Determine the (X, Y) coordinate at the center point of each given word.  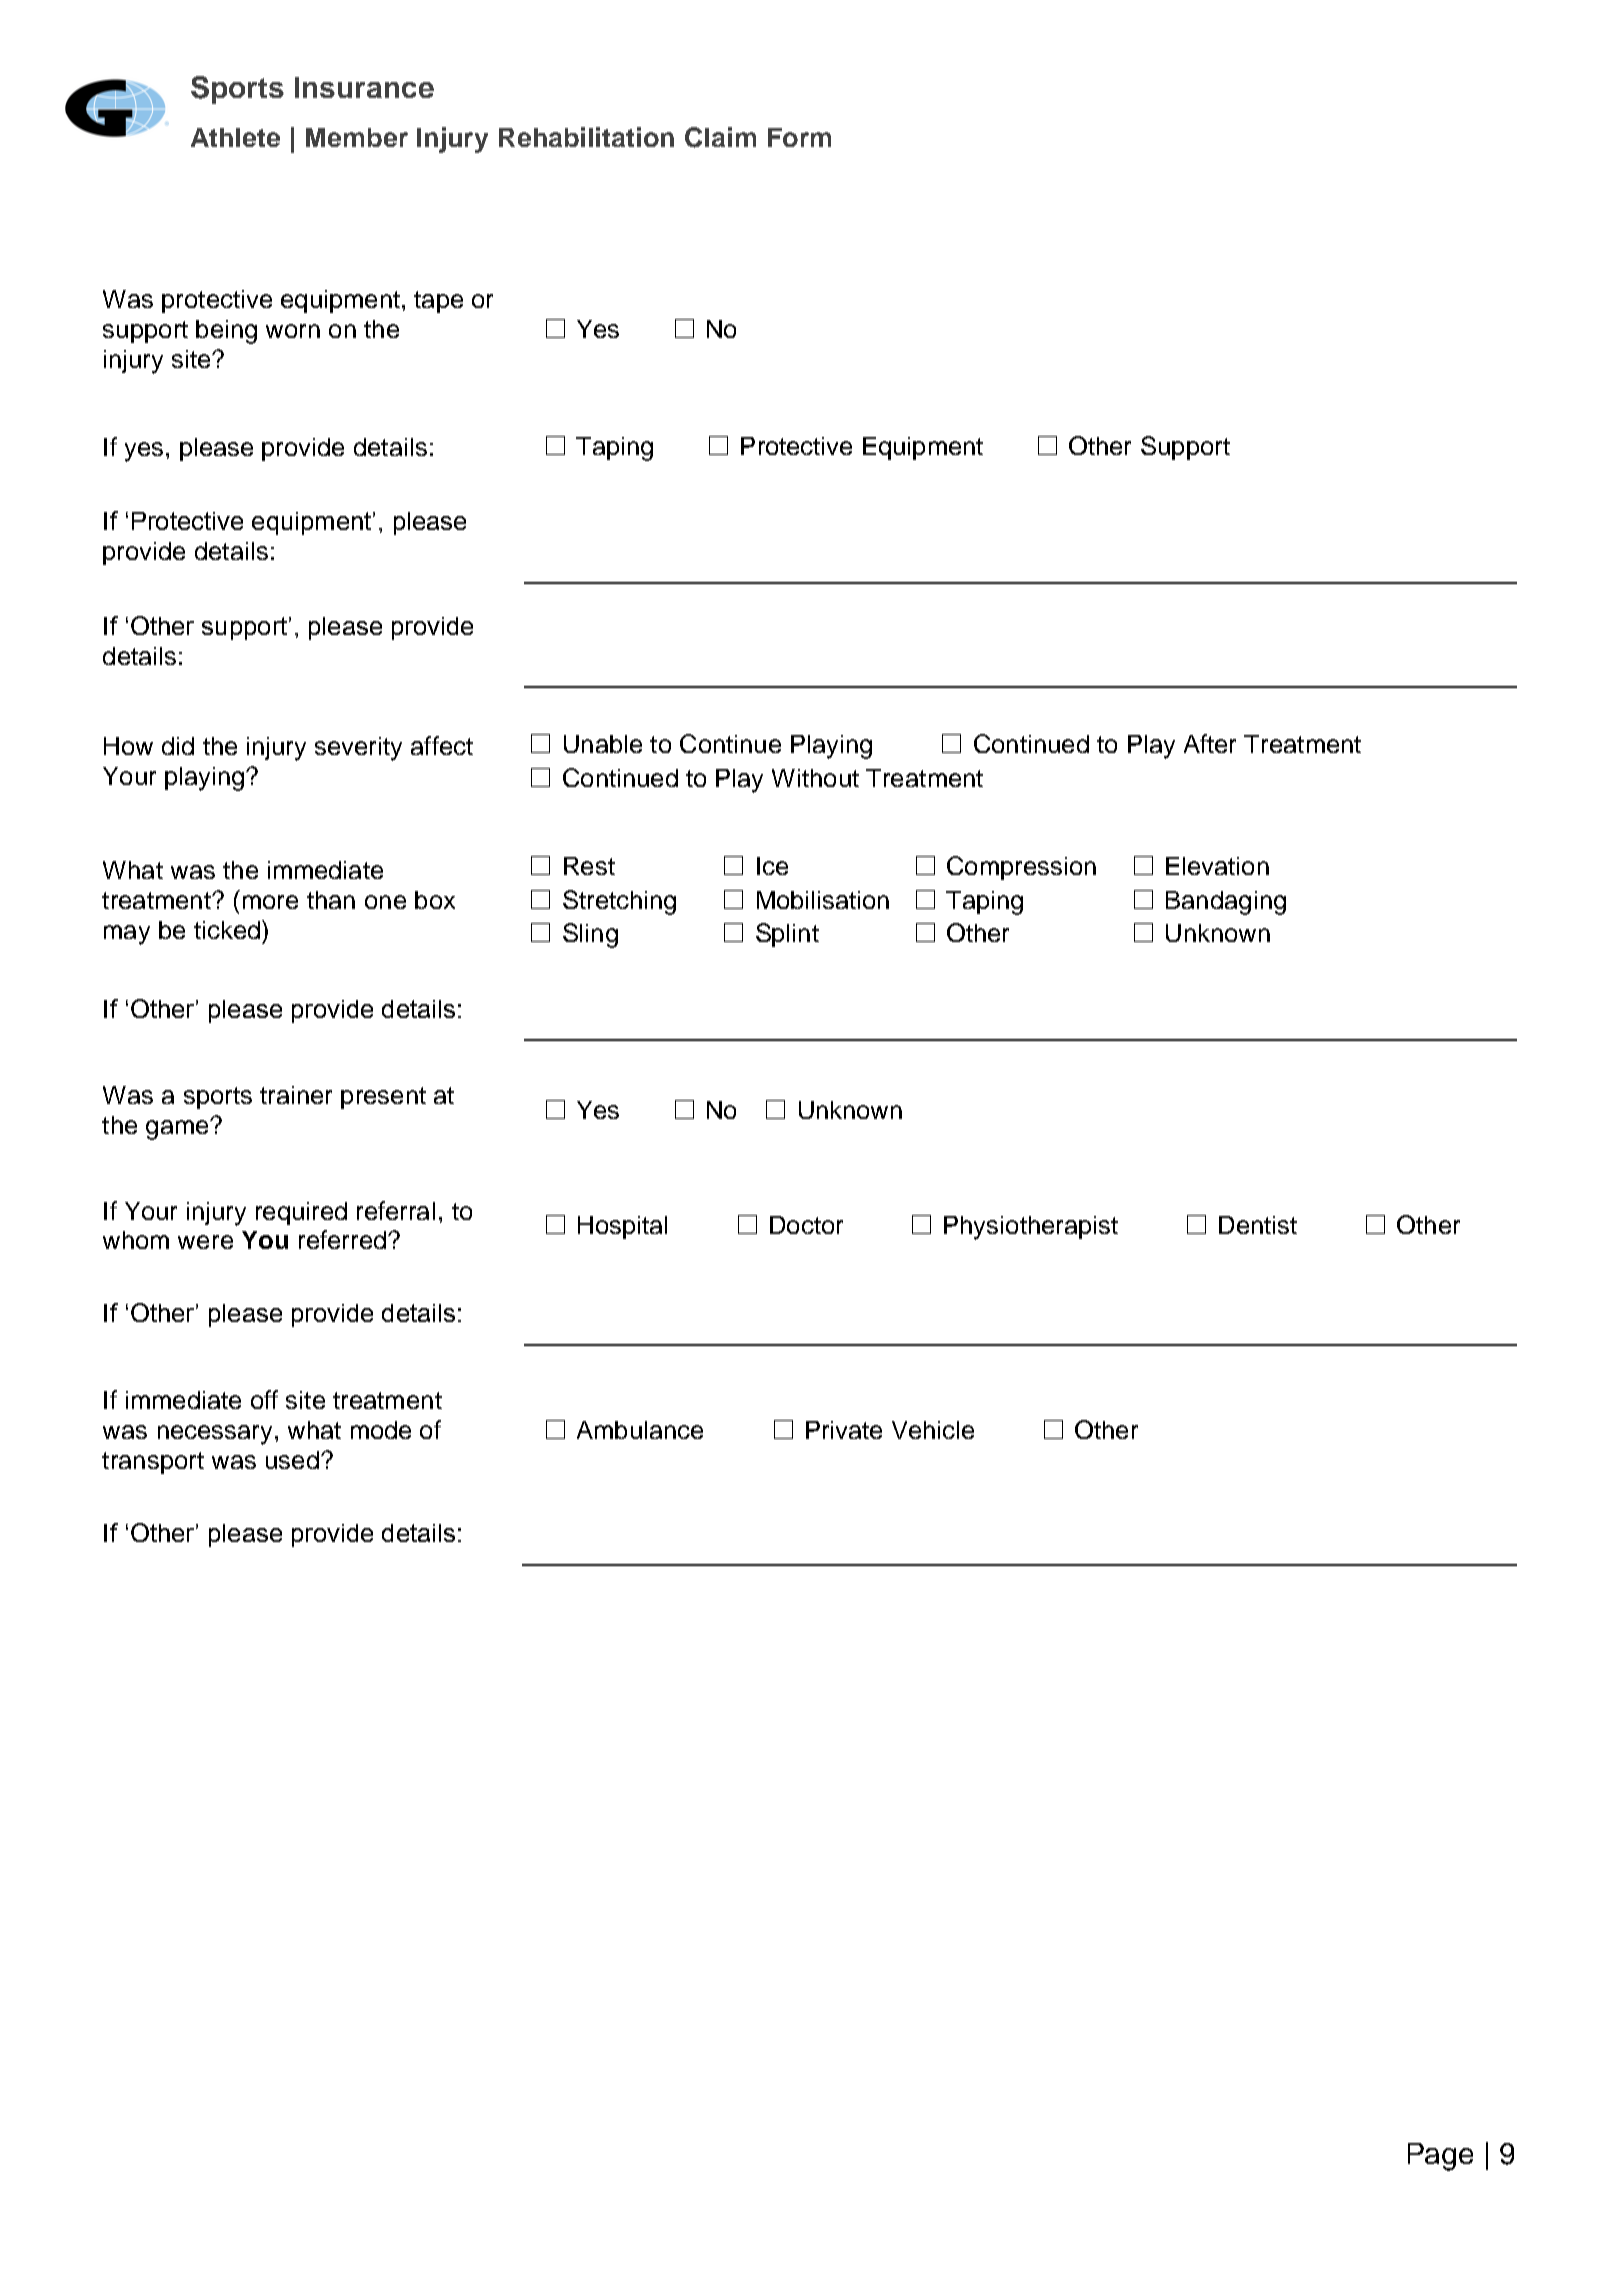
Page (1440, 2157)
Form (799, 137)
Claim (720, 137)
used (292, 1460)
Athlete (235, 137)
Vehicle (933, 1430)
